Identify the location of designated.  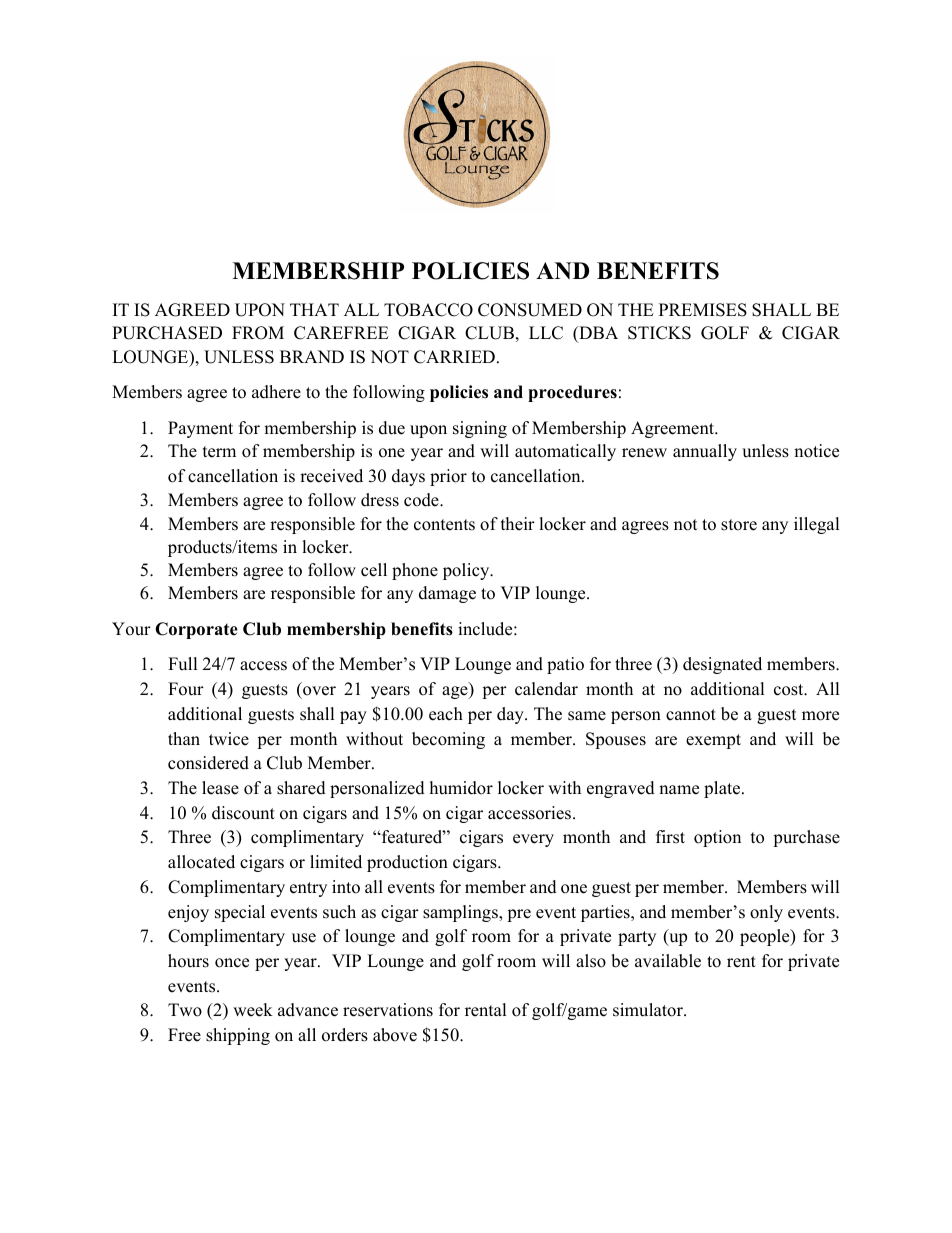
(722, 665).
